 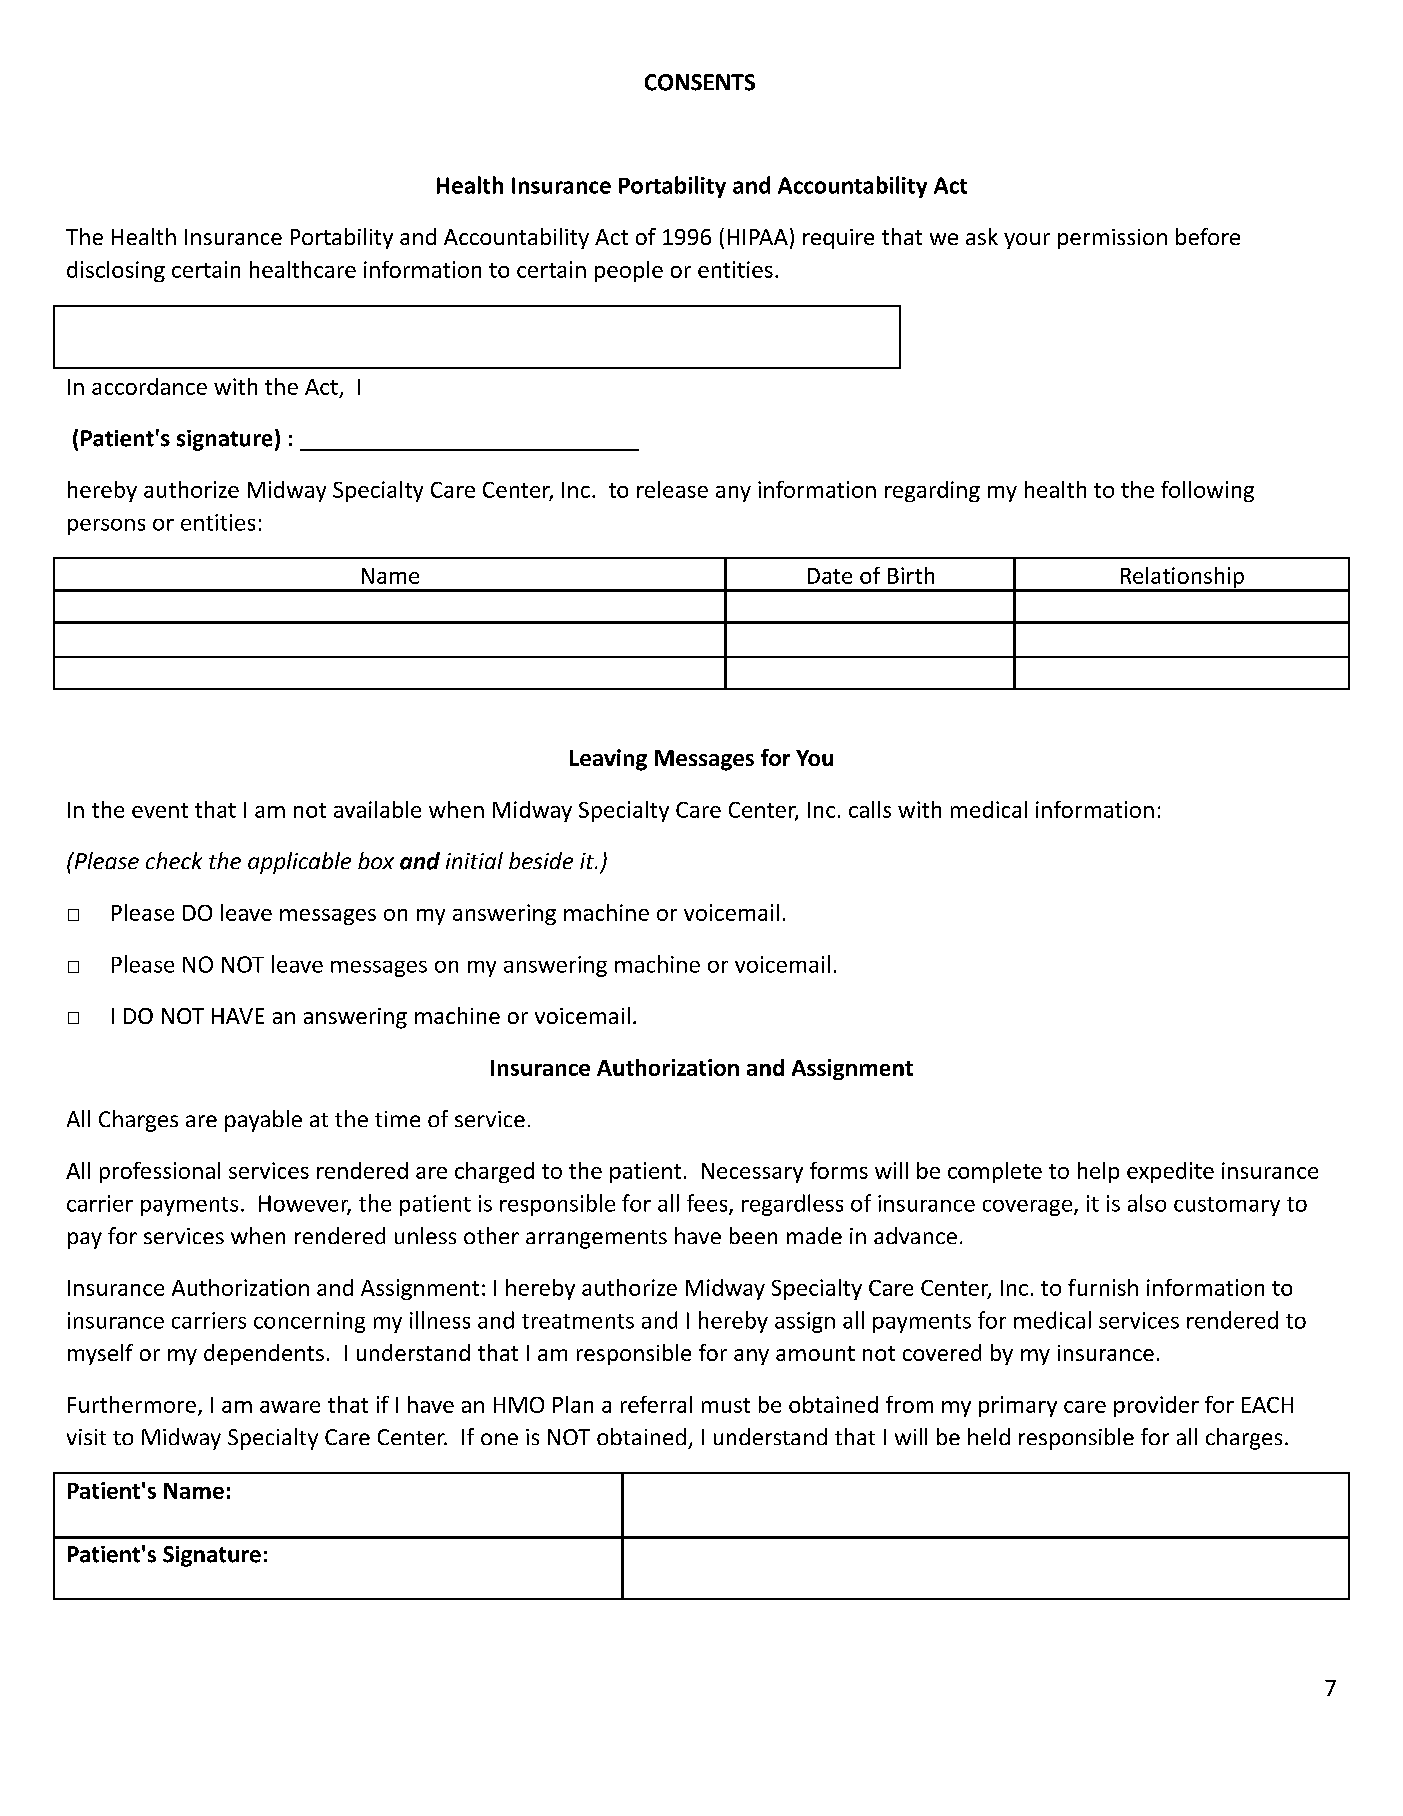 I want to click on permission, so click(x=1112, y=239).
